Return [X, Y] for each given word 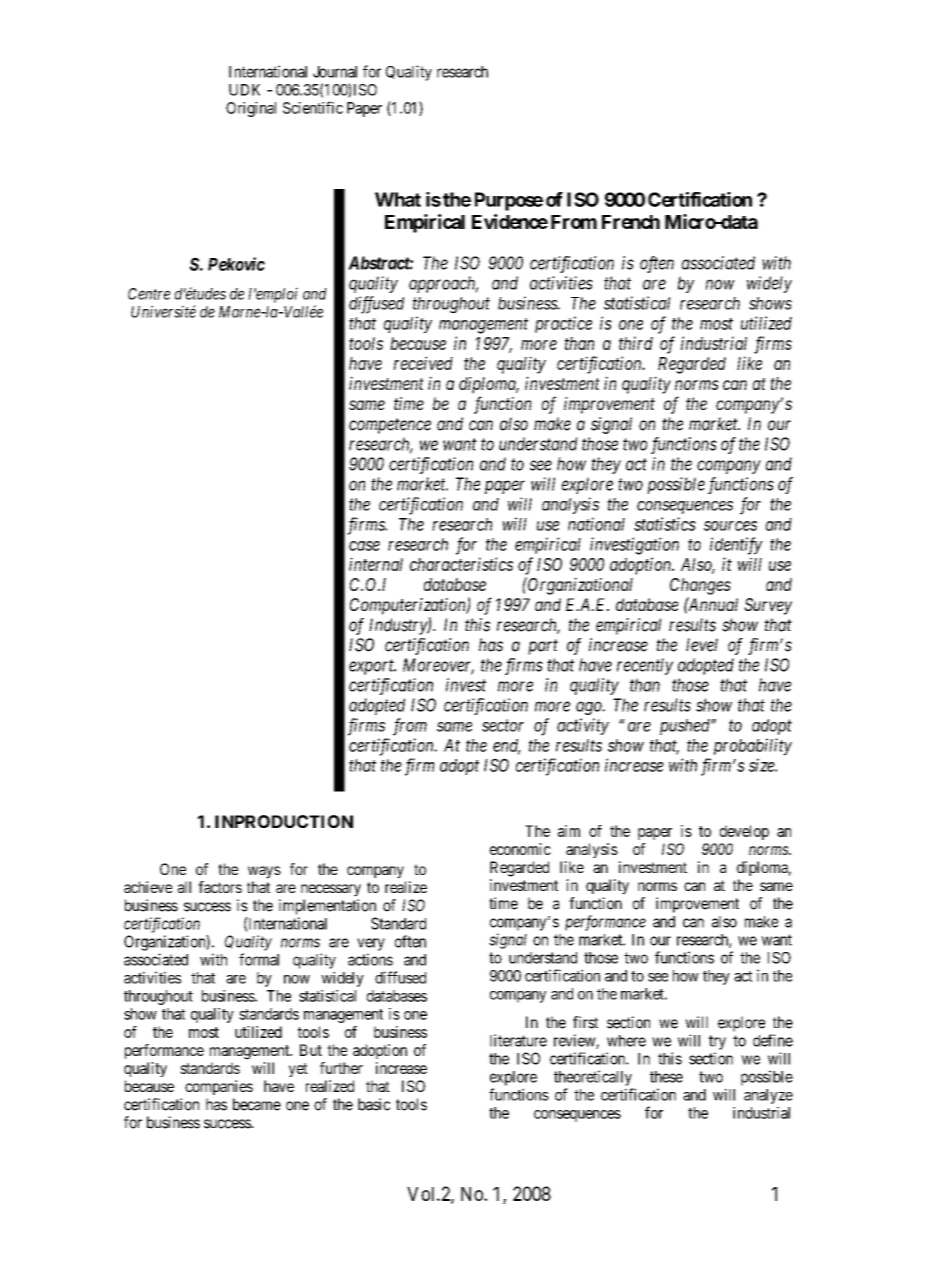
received [423, 363]
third [636, 343]
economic [520, 849]
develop [744, 832]
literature [518, 1040]
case [364, 546]
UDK [244, 90]
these [666, 1077]
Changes [700, 586]
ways [264, 872]
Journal [335, 72]
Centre [149, 294]
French [631, 222]
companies [219, 1087]
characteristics [461, 564]
